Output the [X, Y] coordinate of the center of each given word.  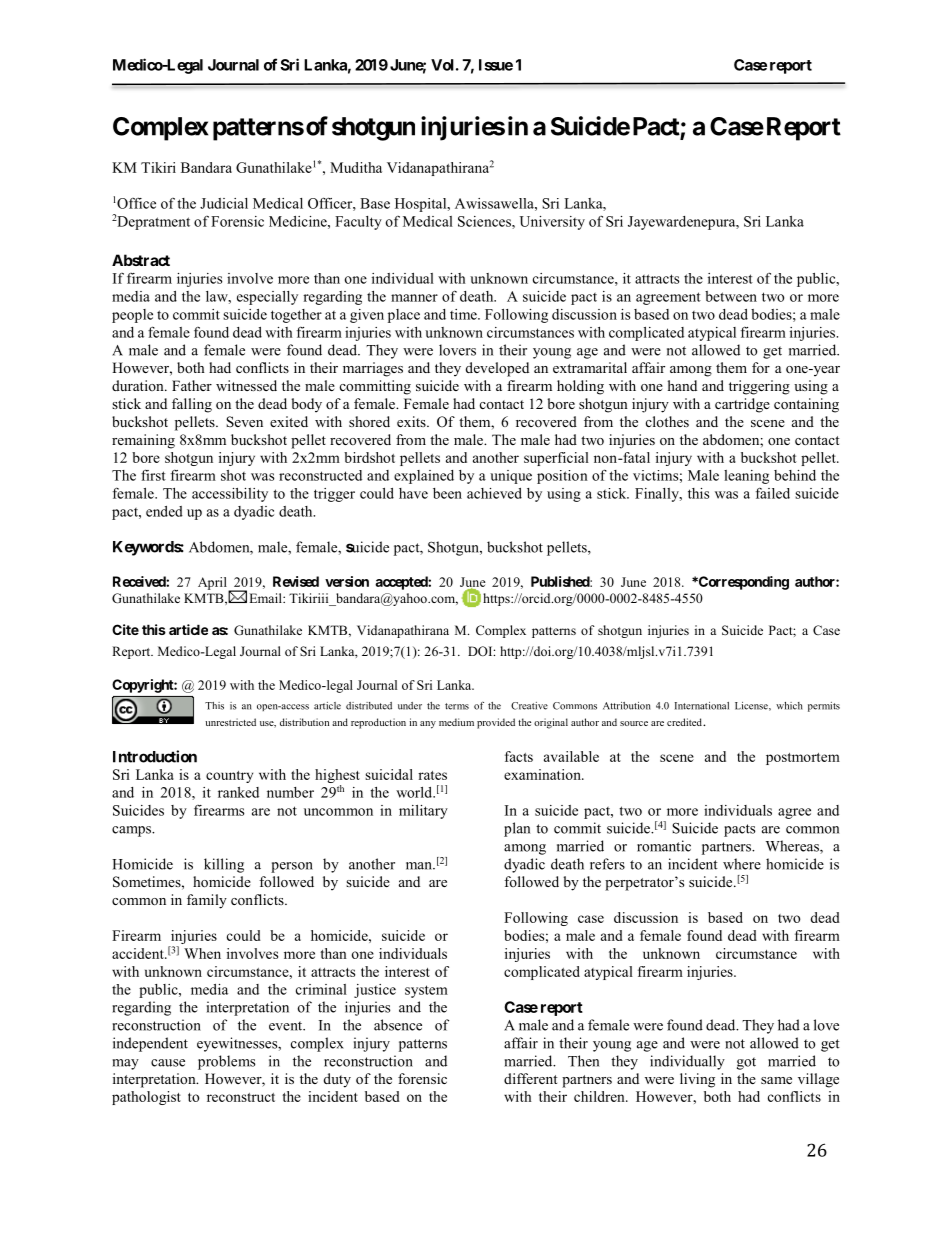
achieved [494, 493]
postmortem [803, 759]
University [552, 223]
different [531, 1078]
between [731, 296]
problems [226, 1062]
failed [773, 493]
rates [432, 775]
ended [164, 511]
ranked [238, 792]
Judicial [224, 203]
